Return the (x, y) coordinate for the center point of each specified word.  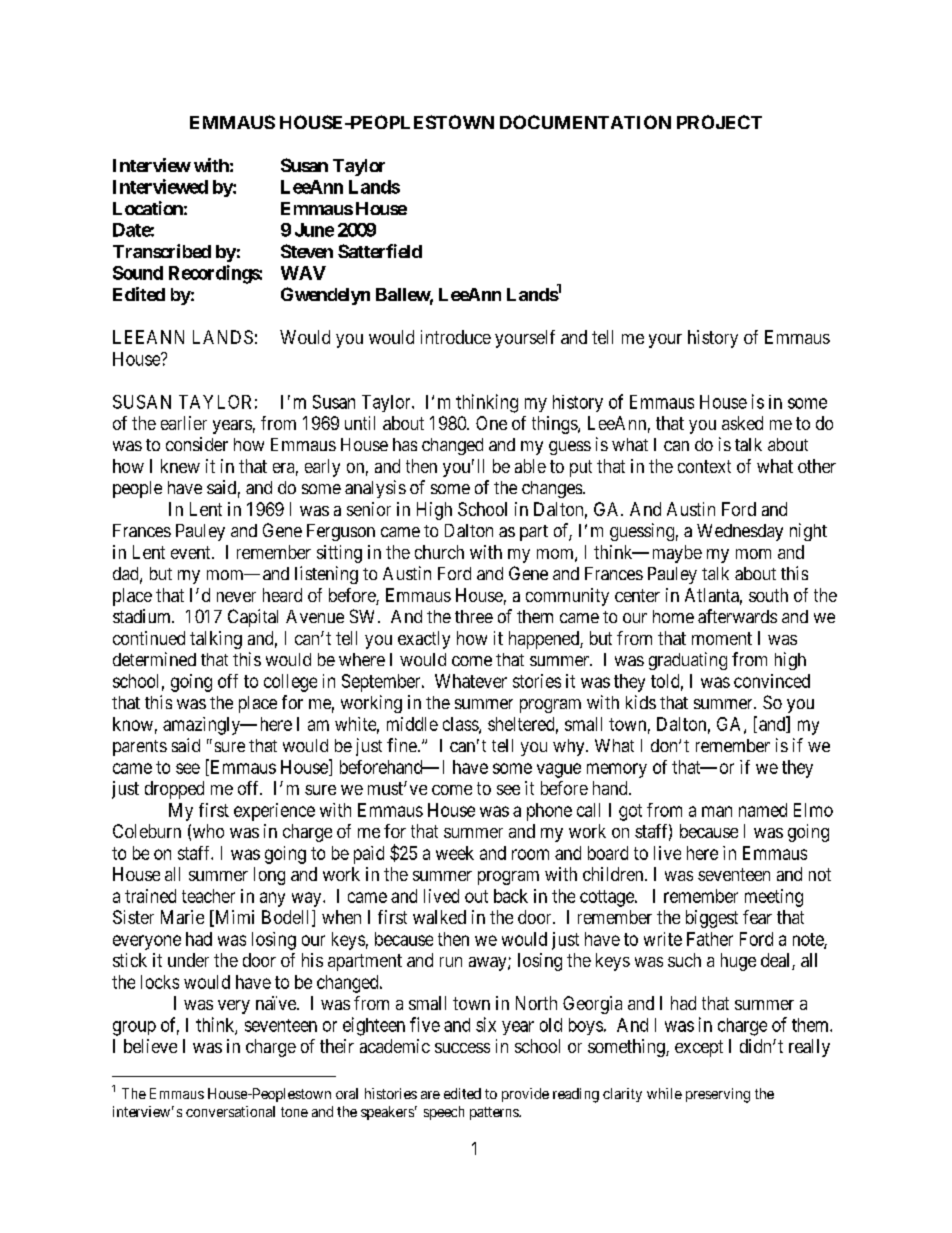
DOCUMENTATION (585, 122)
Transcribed (162, 251)
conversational (230, 1111)
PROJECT (719, 122)
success (462, 1048)
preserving (718, 1095)
